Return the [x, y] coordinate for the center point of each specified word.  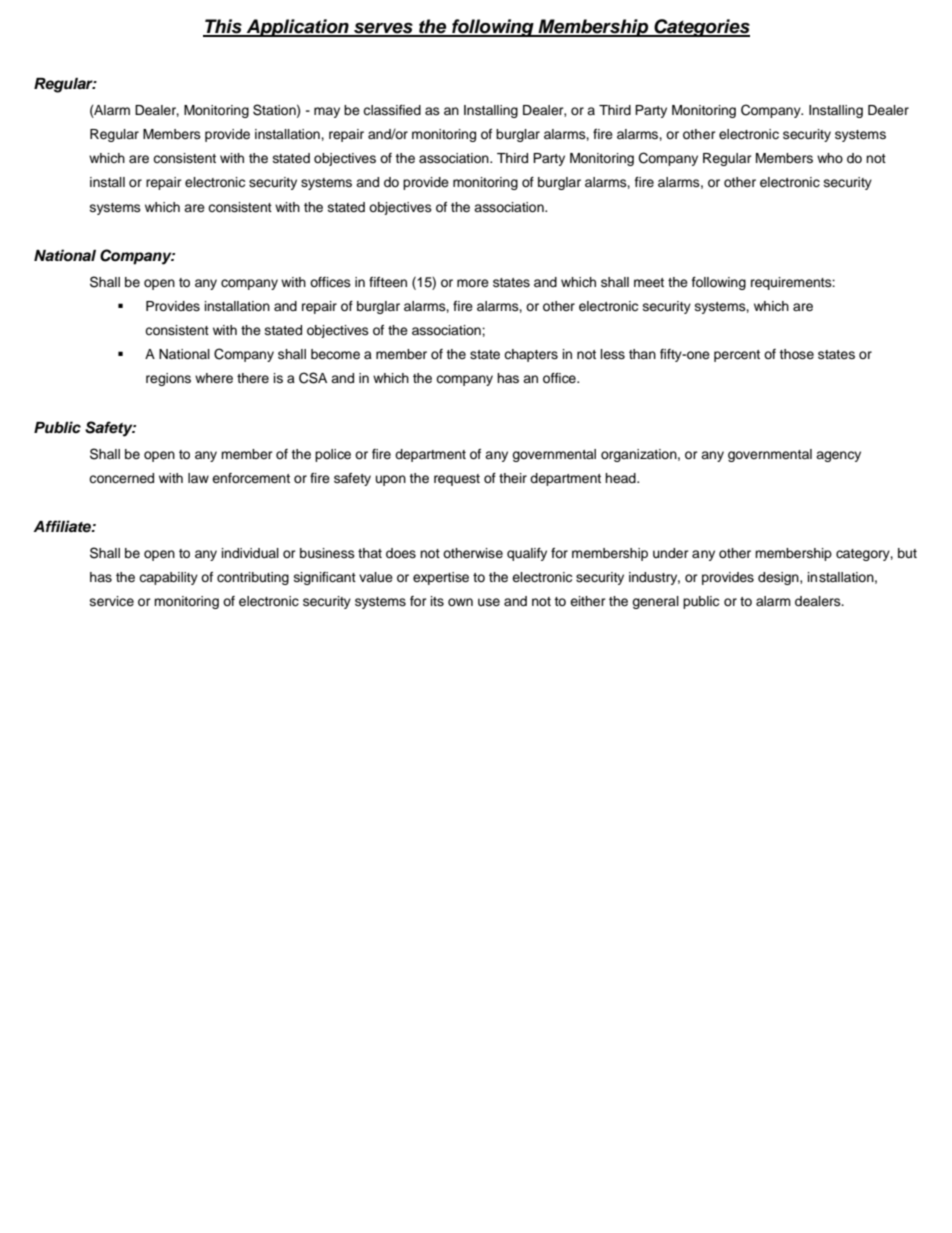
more [473, 283]
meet [649, 282]
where [214, 378]
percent [737, 356]
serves [383, 29]
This [223, 27]
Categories [701, 28]
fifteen [388, 282]
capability [168, 578]
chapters [531, 355]
